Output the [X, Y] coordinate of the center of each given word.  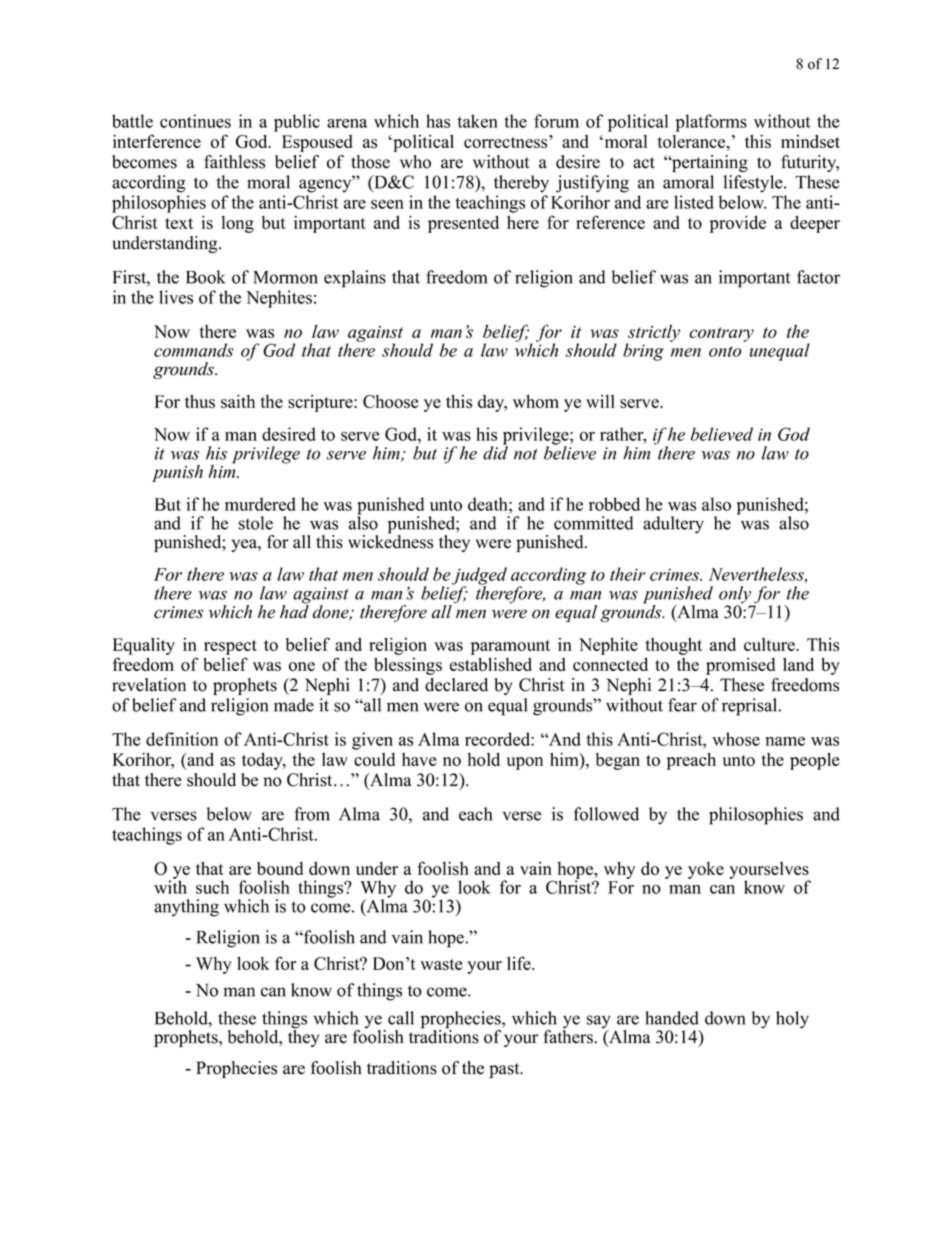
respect [230, 647]
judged [479, 577]
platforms [711, 123]
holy [792, 1020]
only [736, 596]
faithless [234, 162]
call [401, 1018]
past [505, 1070]
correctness [507, 141]
